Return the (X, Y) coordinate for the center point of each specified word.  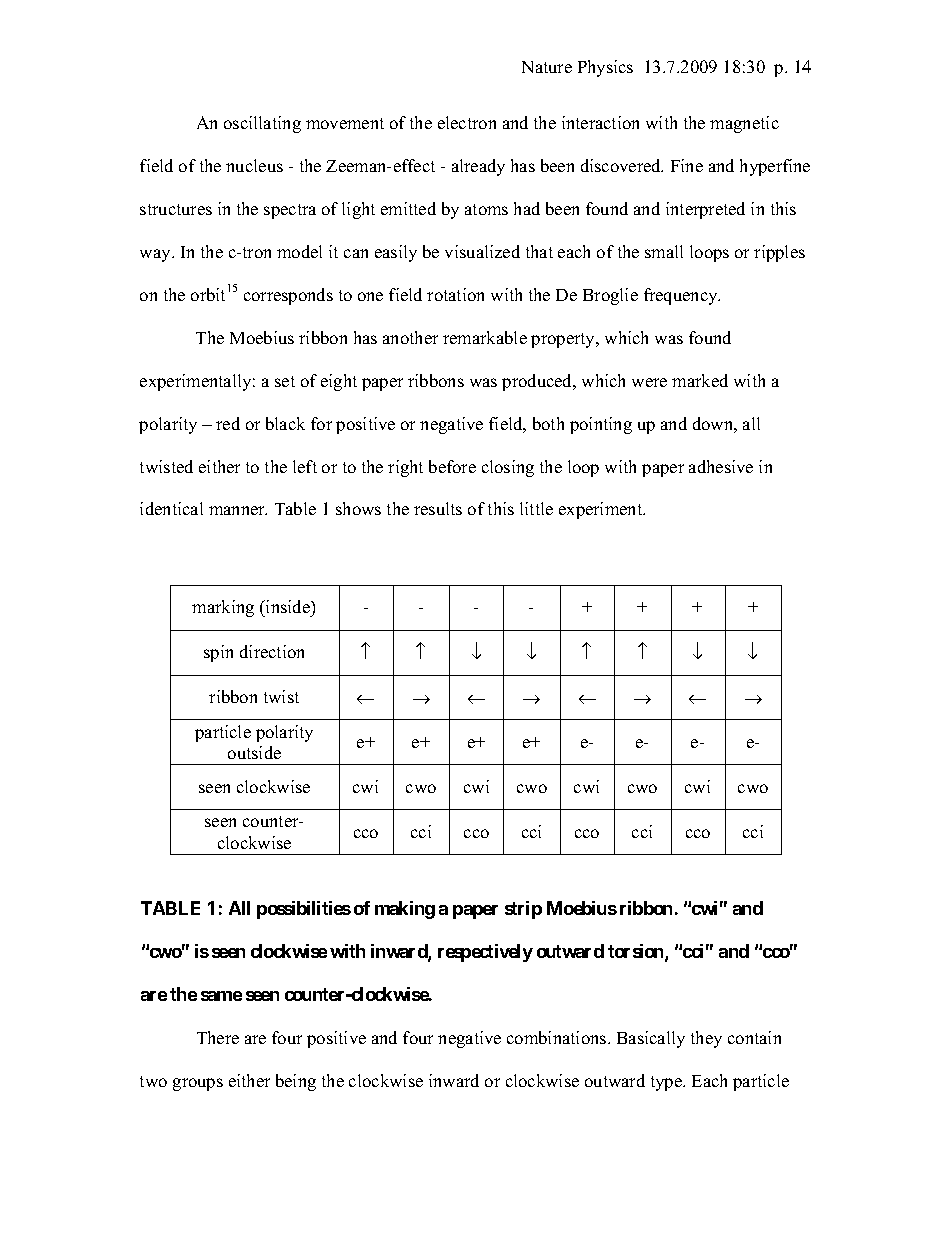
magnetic (744, 124)
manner (238, 510)
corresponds (288, 296)
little (536, 508)
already (478, 167)
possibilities (304, 910)
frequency (682, 296)
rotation (455, 294)
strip (523, 910)
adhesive (721, 466)
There (218, 1037)
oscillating (262, 124)
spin (218, 653)
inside (288, 608)
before (452, 466)
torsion (637, 952)
